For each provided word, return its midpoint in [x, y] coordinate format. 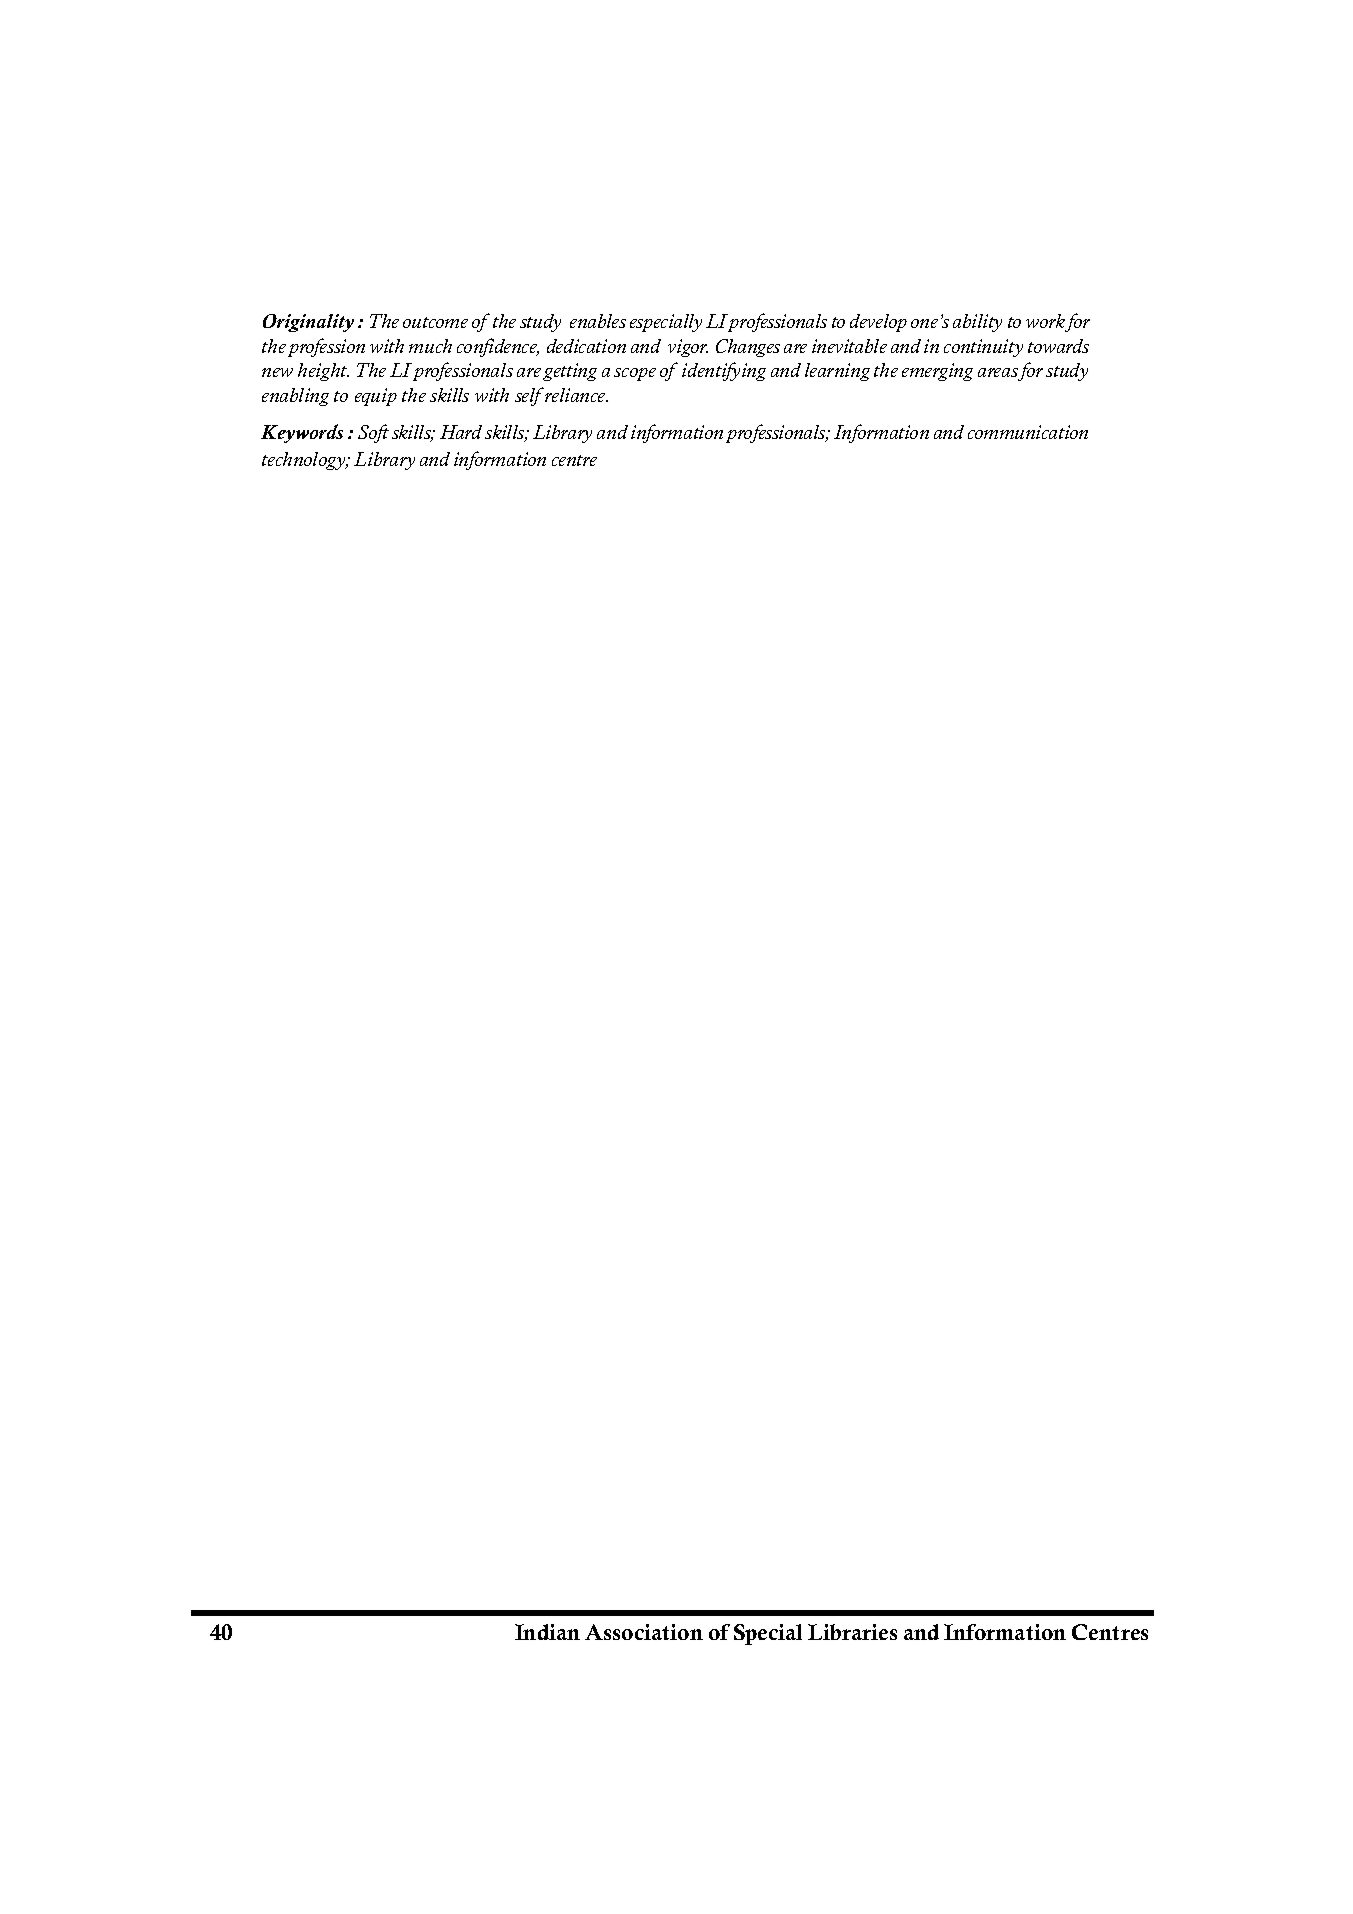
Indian [547, 1632]
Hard [461, 432]
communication [1028, 432]
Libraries [852, 1632]
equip [376, 397]
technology [305, 461]
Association [644, 1632]
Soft [373, 433]
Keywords [302, 433]
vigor [688, 348]
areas [998, 374]
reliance [576, 395]
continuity [983, 348]
